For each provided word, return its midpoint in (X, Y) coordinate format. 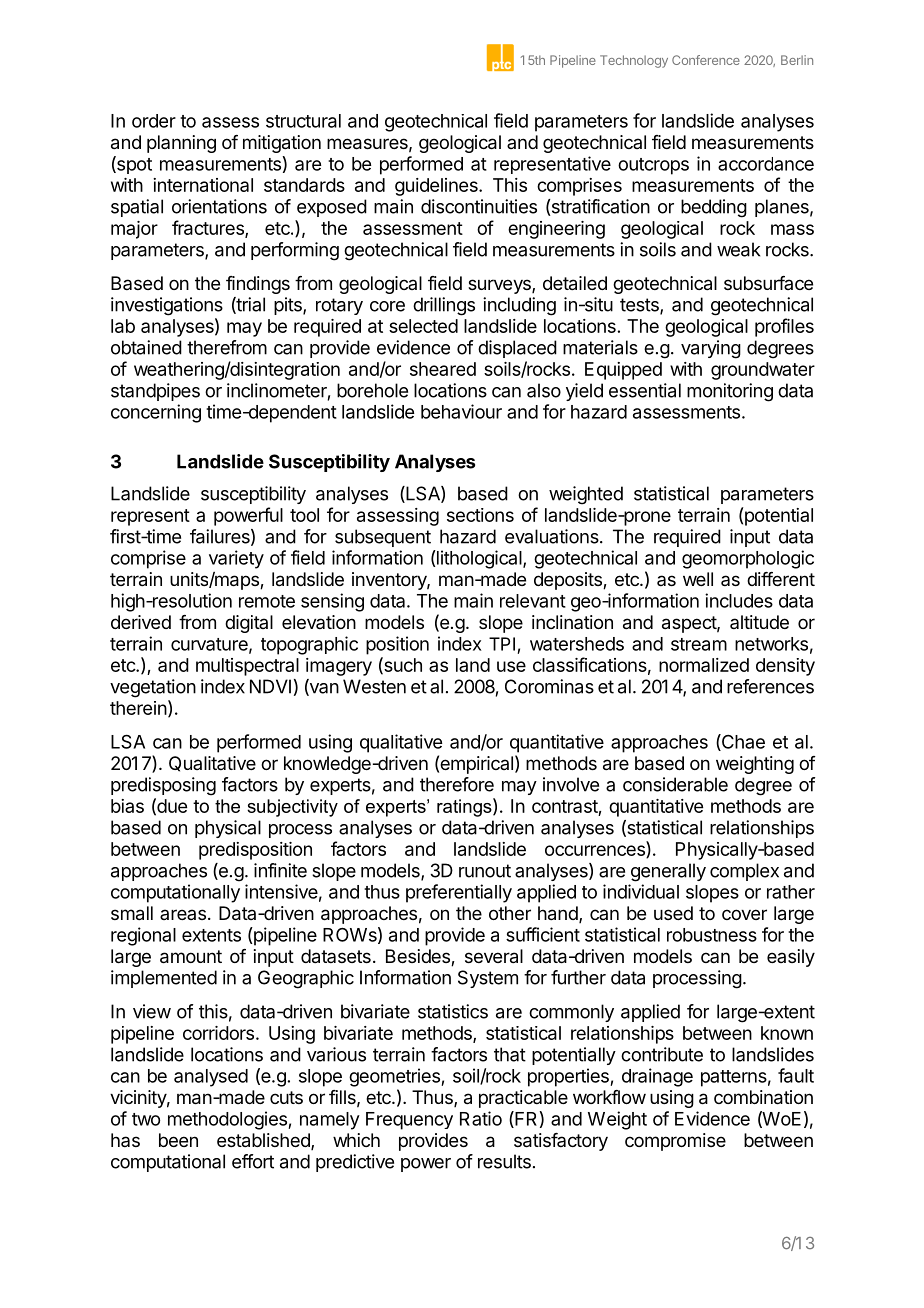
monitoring (730, 392)
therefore (457, 784)
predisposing (163, 786)
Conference (706, 60)
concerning (156, 413)
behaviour (461, 411)
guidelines (437, 187)
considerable (675, 784)
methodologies (228, 1120)
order (154, 121)
